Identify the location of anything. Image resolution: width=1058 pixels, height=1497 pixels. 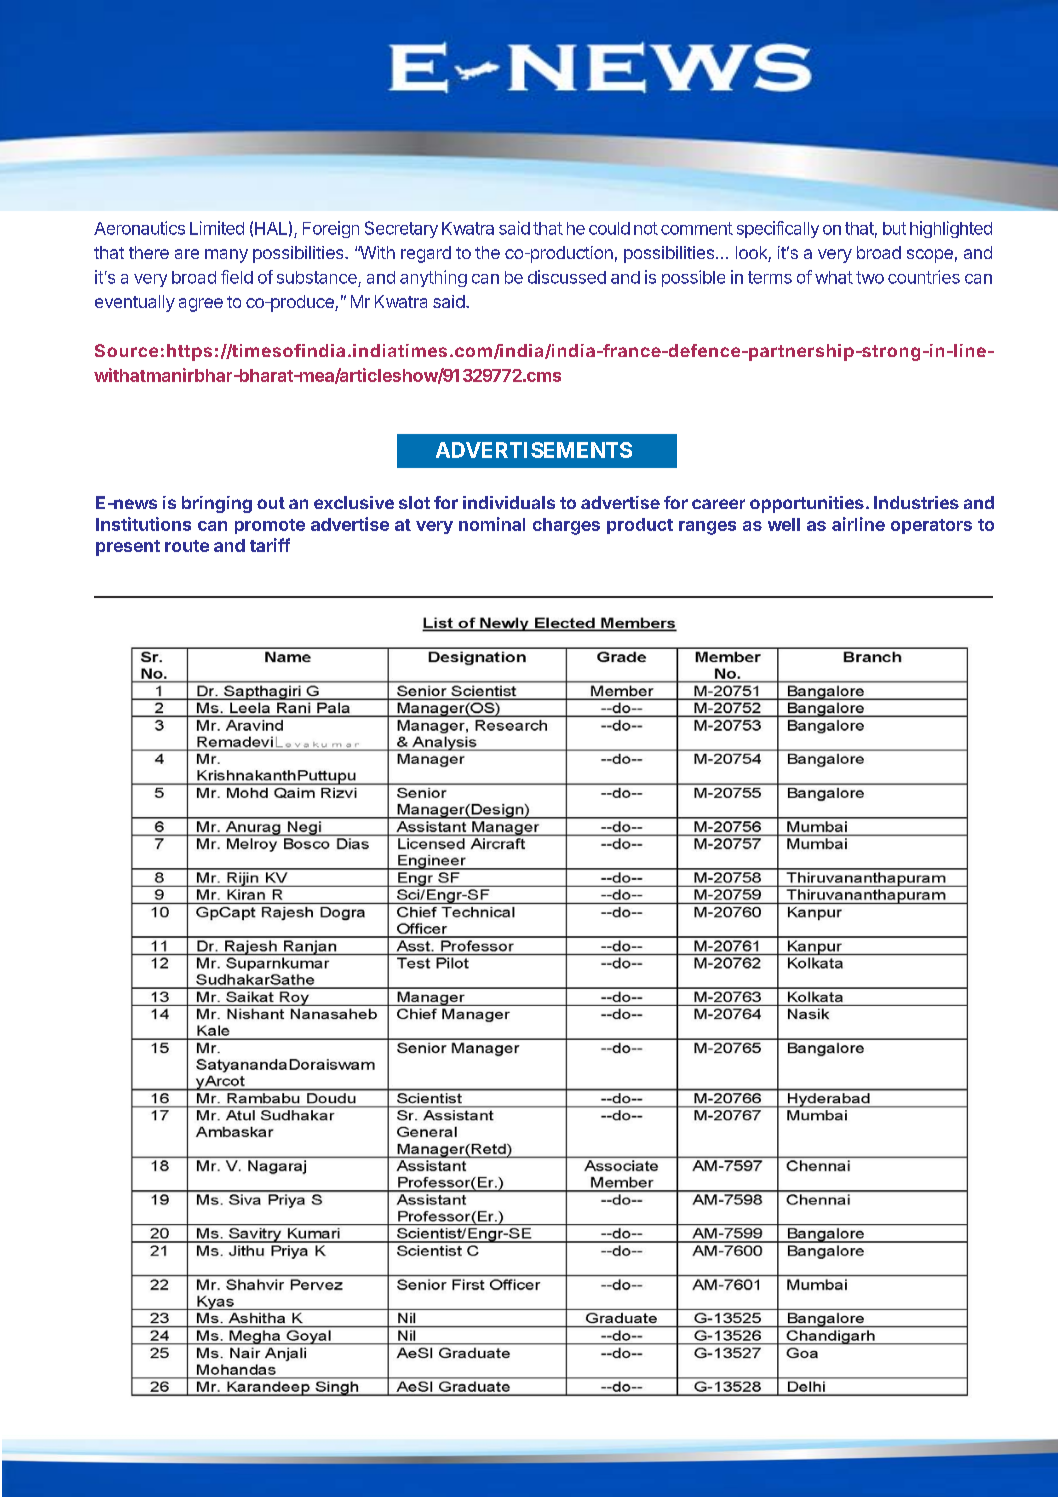
(433, 278).
